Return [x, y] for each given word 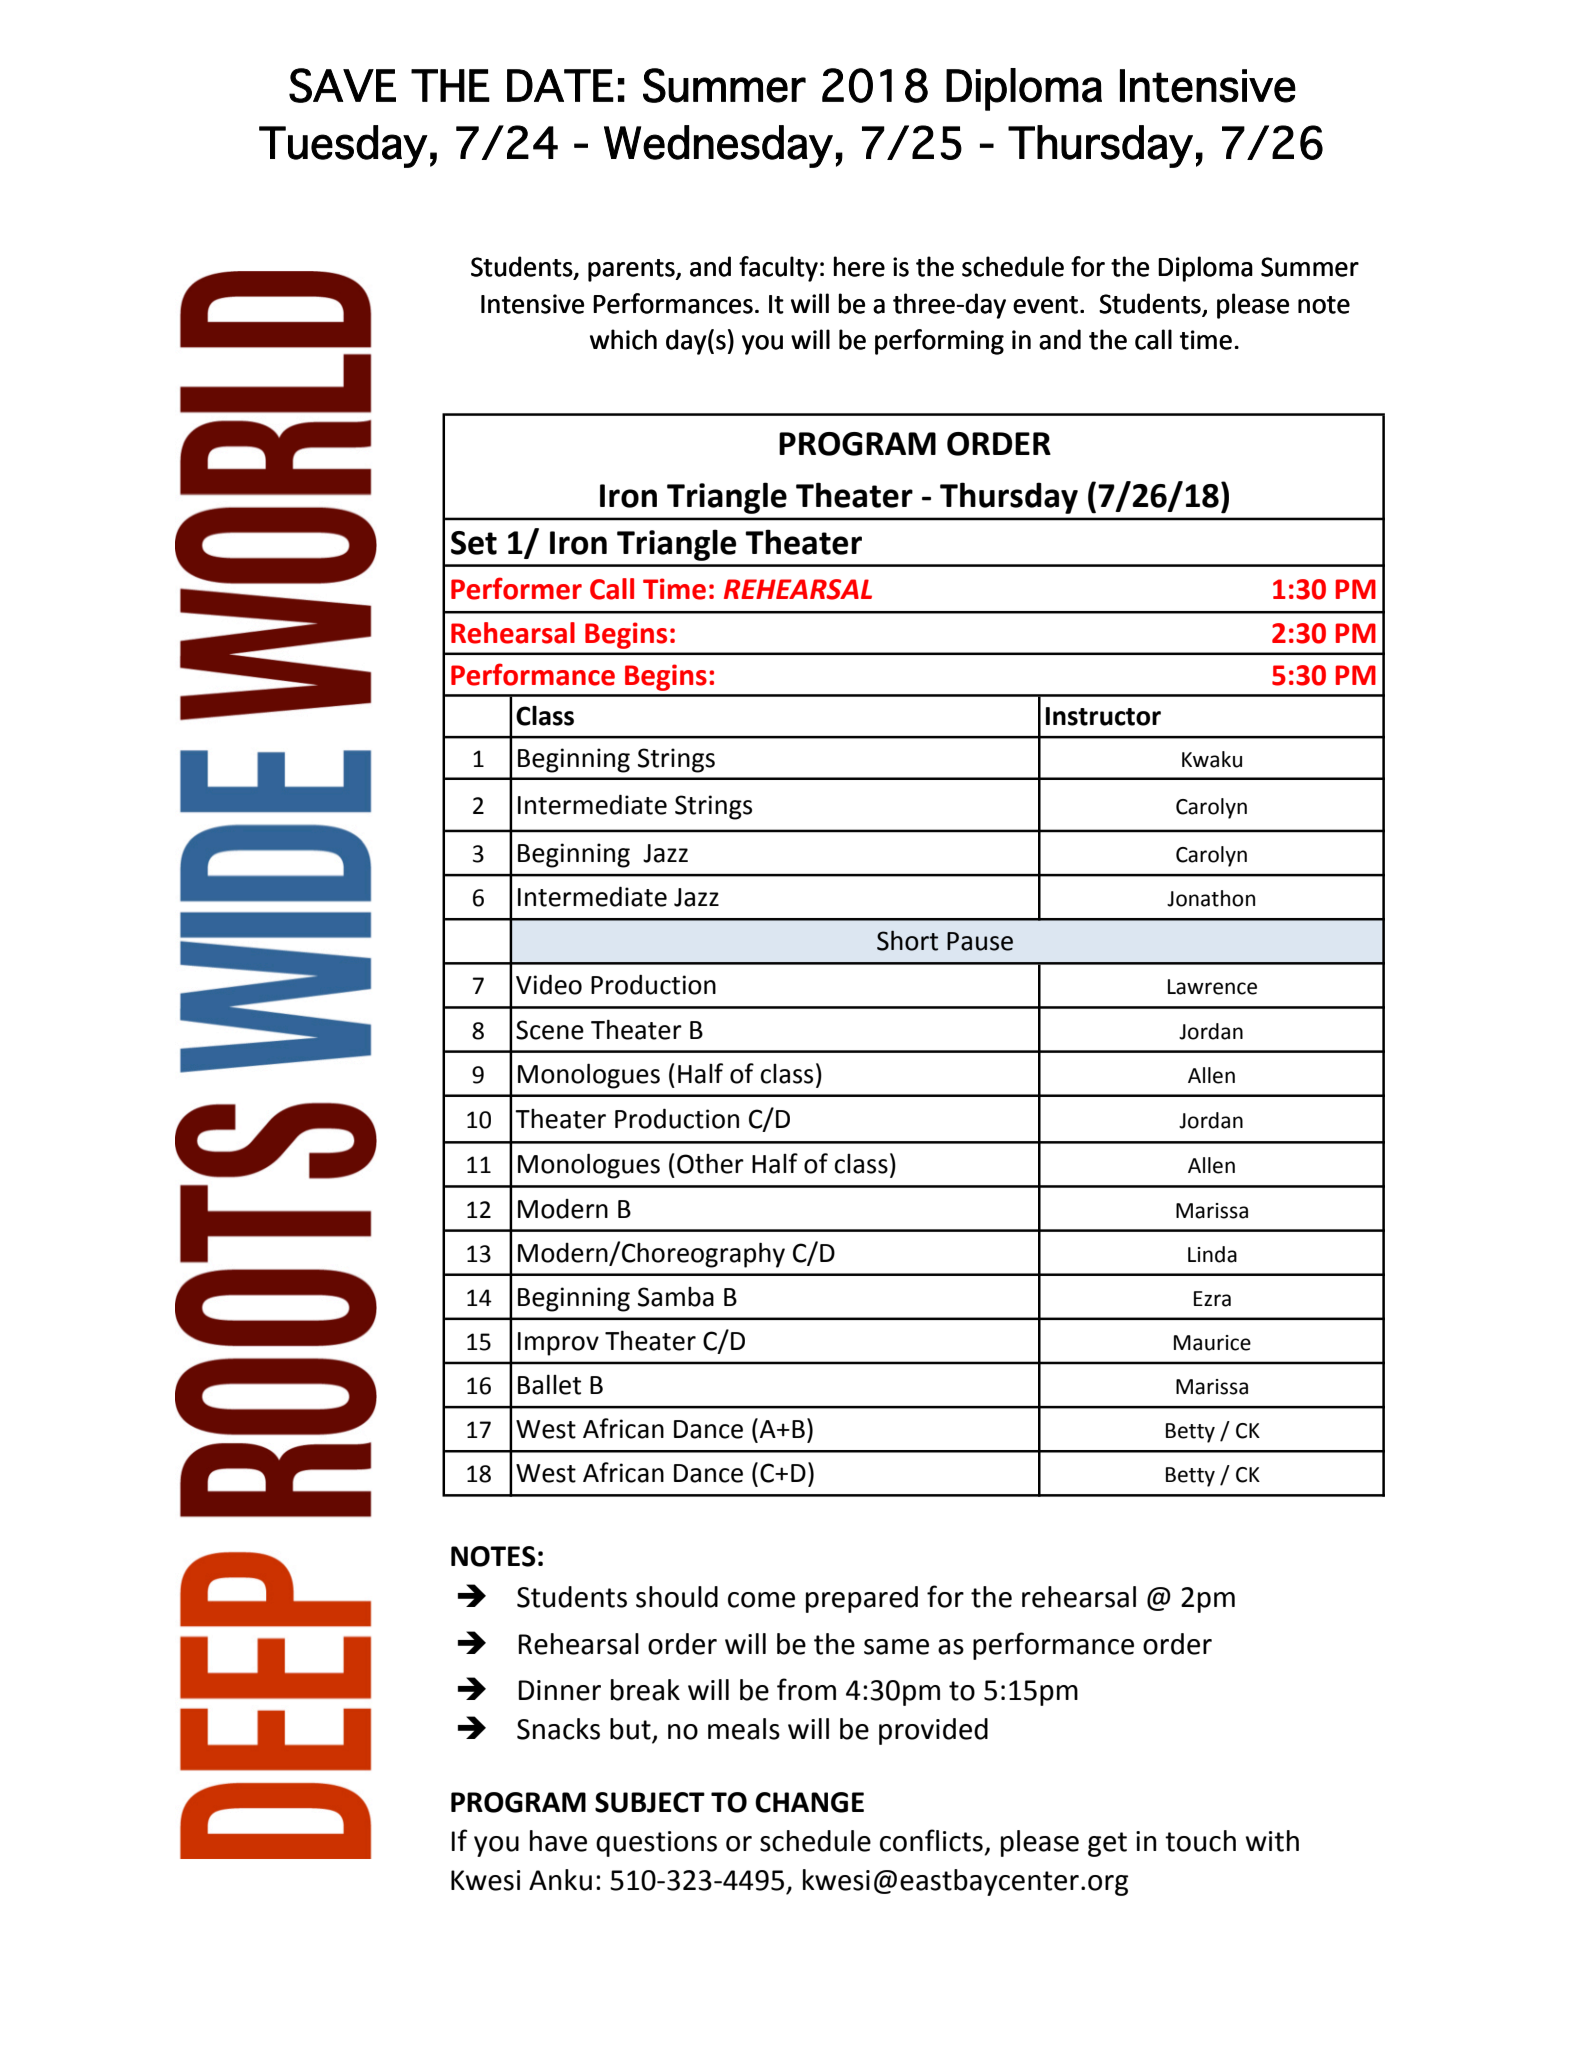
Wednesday [718, 146]
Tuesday [343, 146]
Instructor [1103, 716]
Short [907, 941]
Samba [676, 1297]
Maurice [1212, 1343]
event [1045, 305]
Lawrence [1212, 987]
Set [474, 543]
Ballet [549, 1384]
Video [549, 984]
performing [939, 342]
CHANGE [809, 1802]
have [558, 1841]
